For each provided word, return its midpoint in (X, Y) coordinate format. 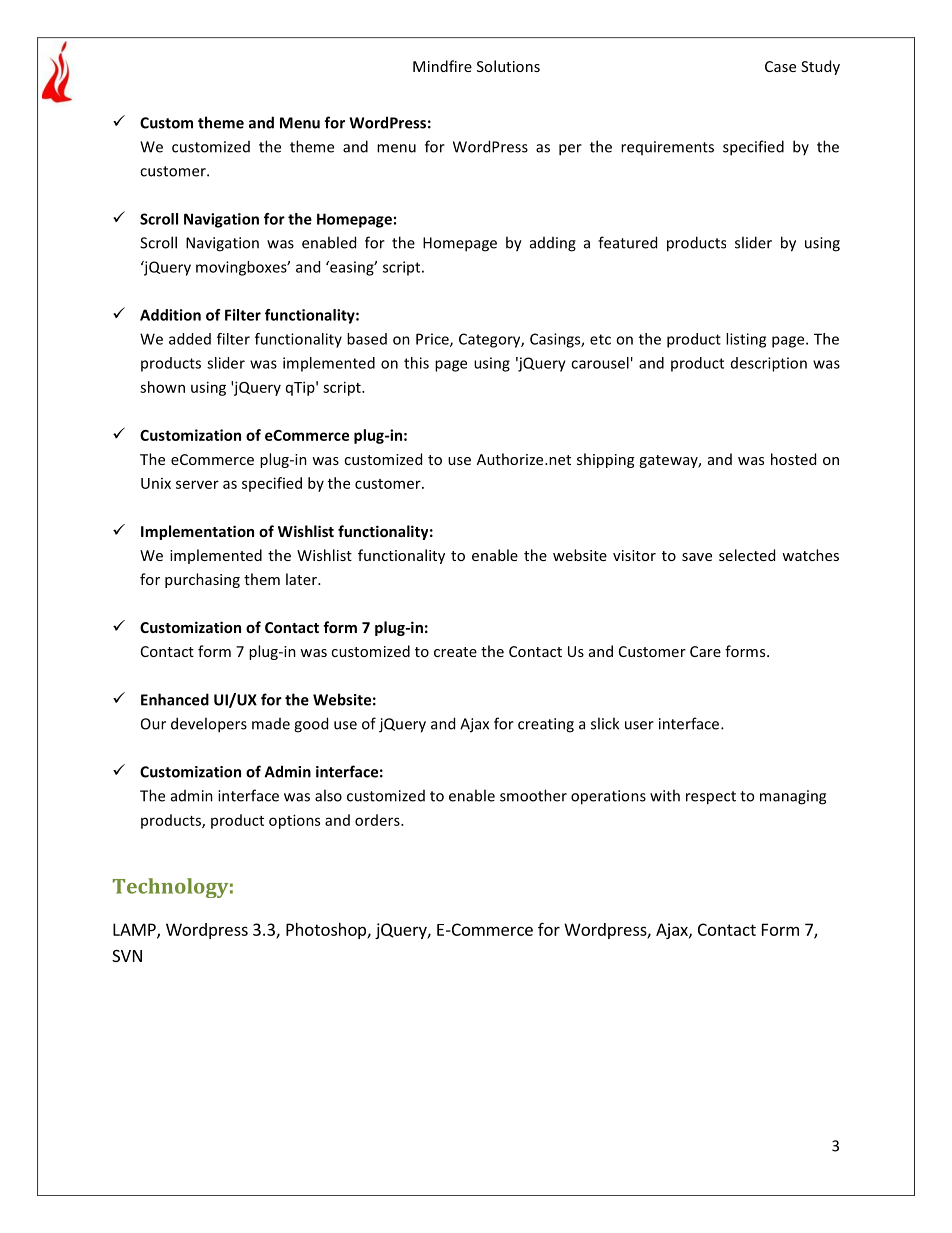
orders (378, 820)
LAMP (135, 930)
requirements (667, 148)
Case (780, 66)
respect (711, 798)
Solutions (508, 66)
